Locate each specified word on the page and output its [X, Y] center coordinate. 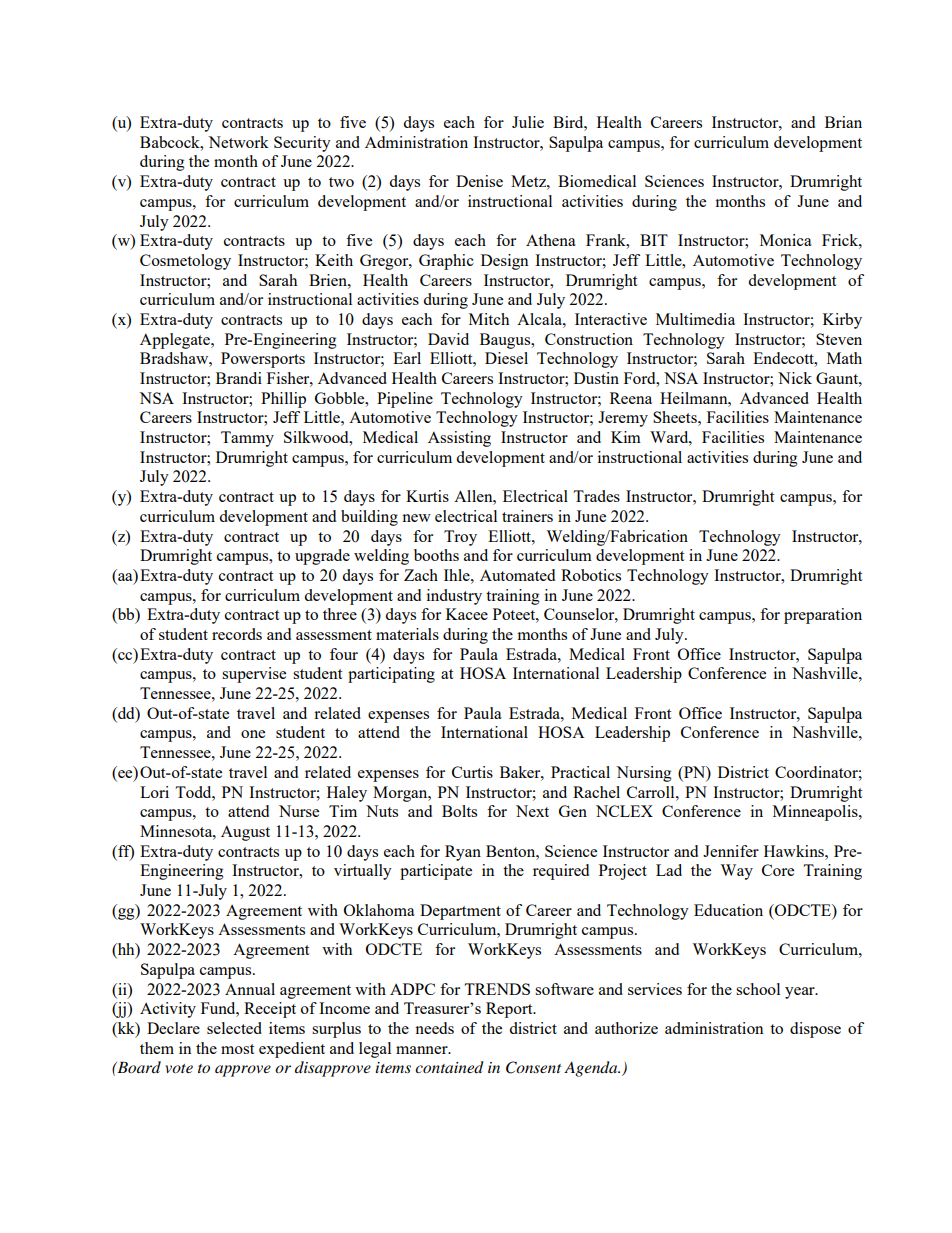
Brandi [239, 378]
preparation [823, 616]
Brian [843, 122]
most [237, 1049]
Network [238, 142]
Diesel [506, 358]
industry [454, 597]
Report [510, 1010]
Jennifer [731, 851]
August [245, 833]
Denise [479, 181]
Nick [795, 378]
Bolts [459, 811]
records [237, 634]
